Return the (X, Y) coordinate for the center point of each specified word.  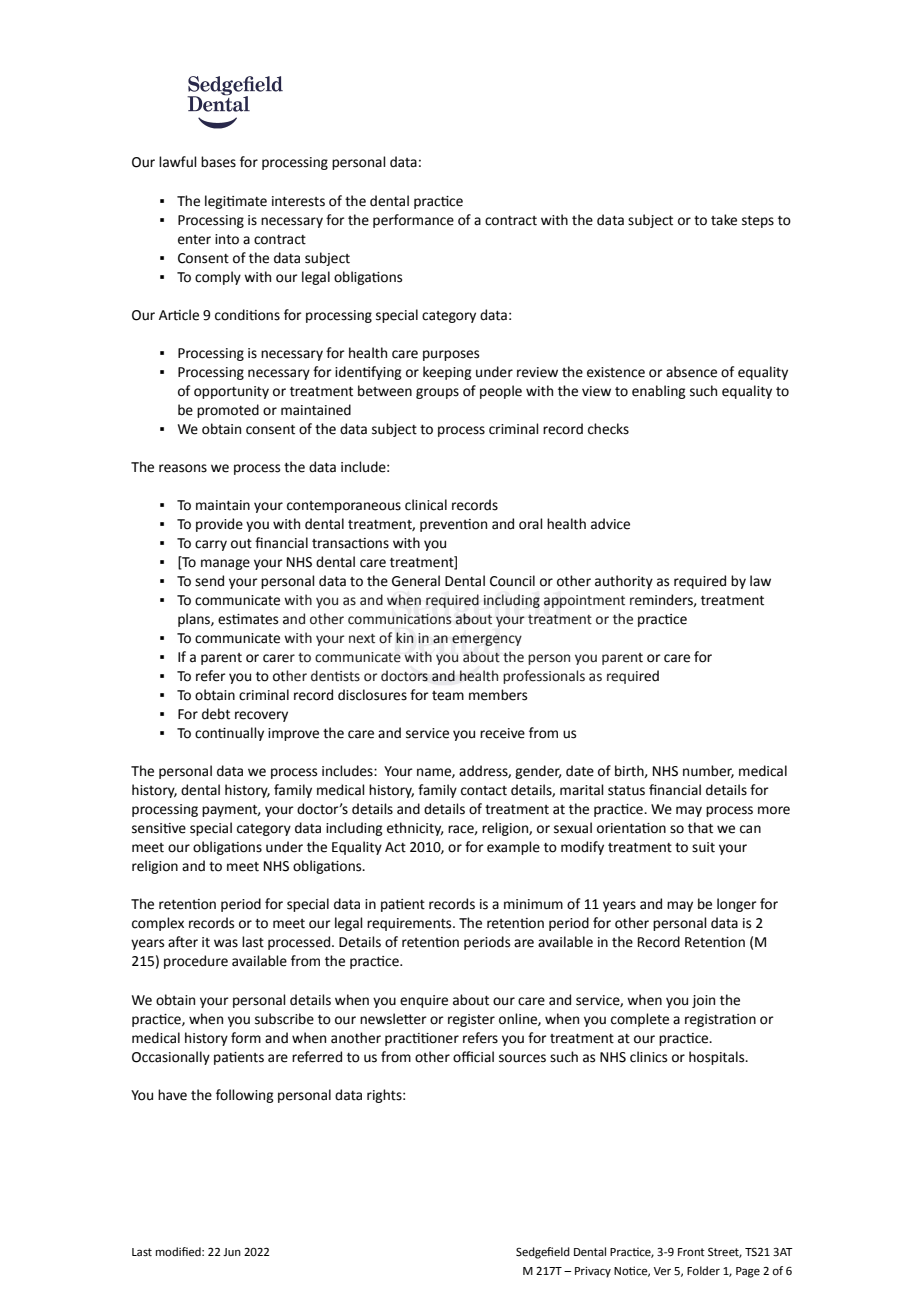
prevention (453, 525)
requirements (410, 924)
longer (737, 905)
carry (211, 545)
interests (298, 201)
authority (624, 582)
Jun (232, 1252)
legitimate (236, 202)
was (226, 943)
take (724, 220)
